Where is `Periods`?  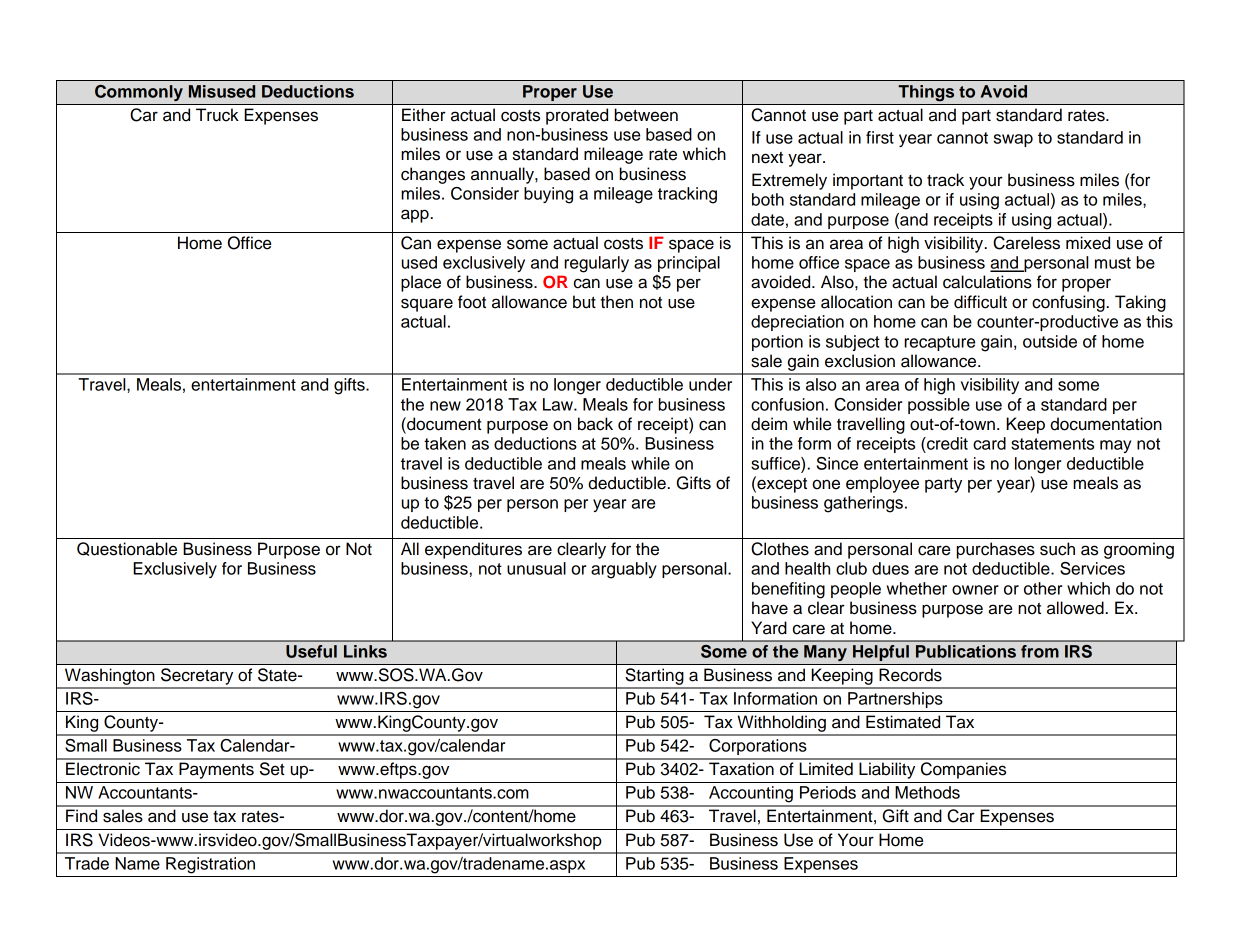
Periods is located at coordinates (828, 792).
